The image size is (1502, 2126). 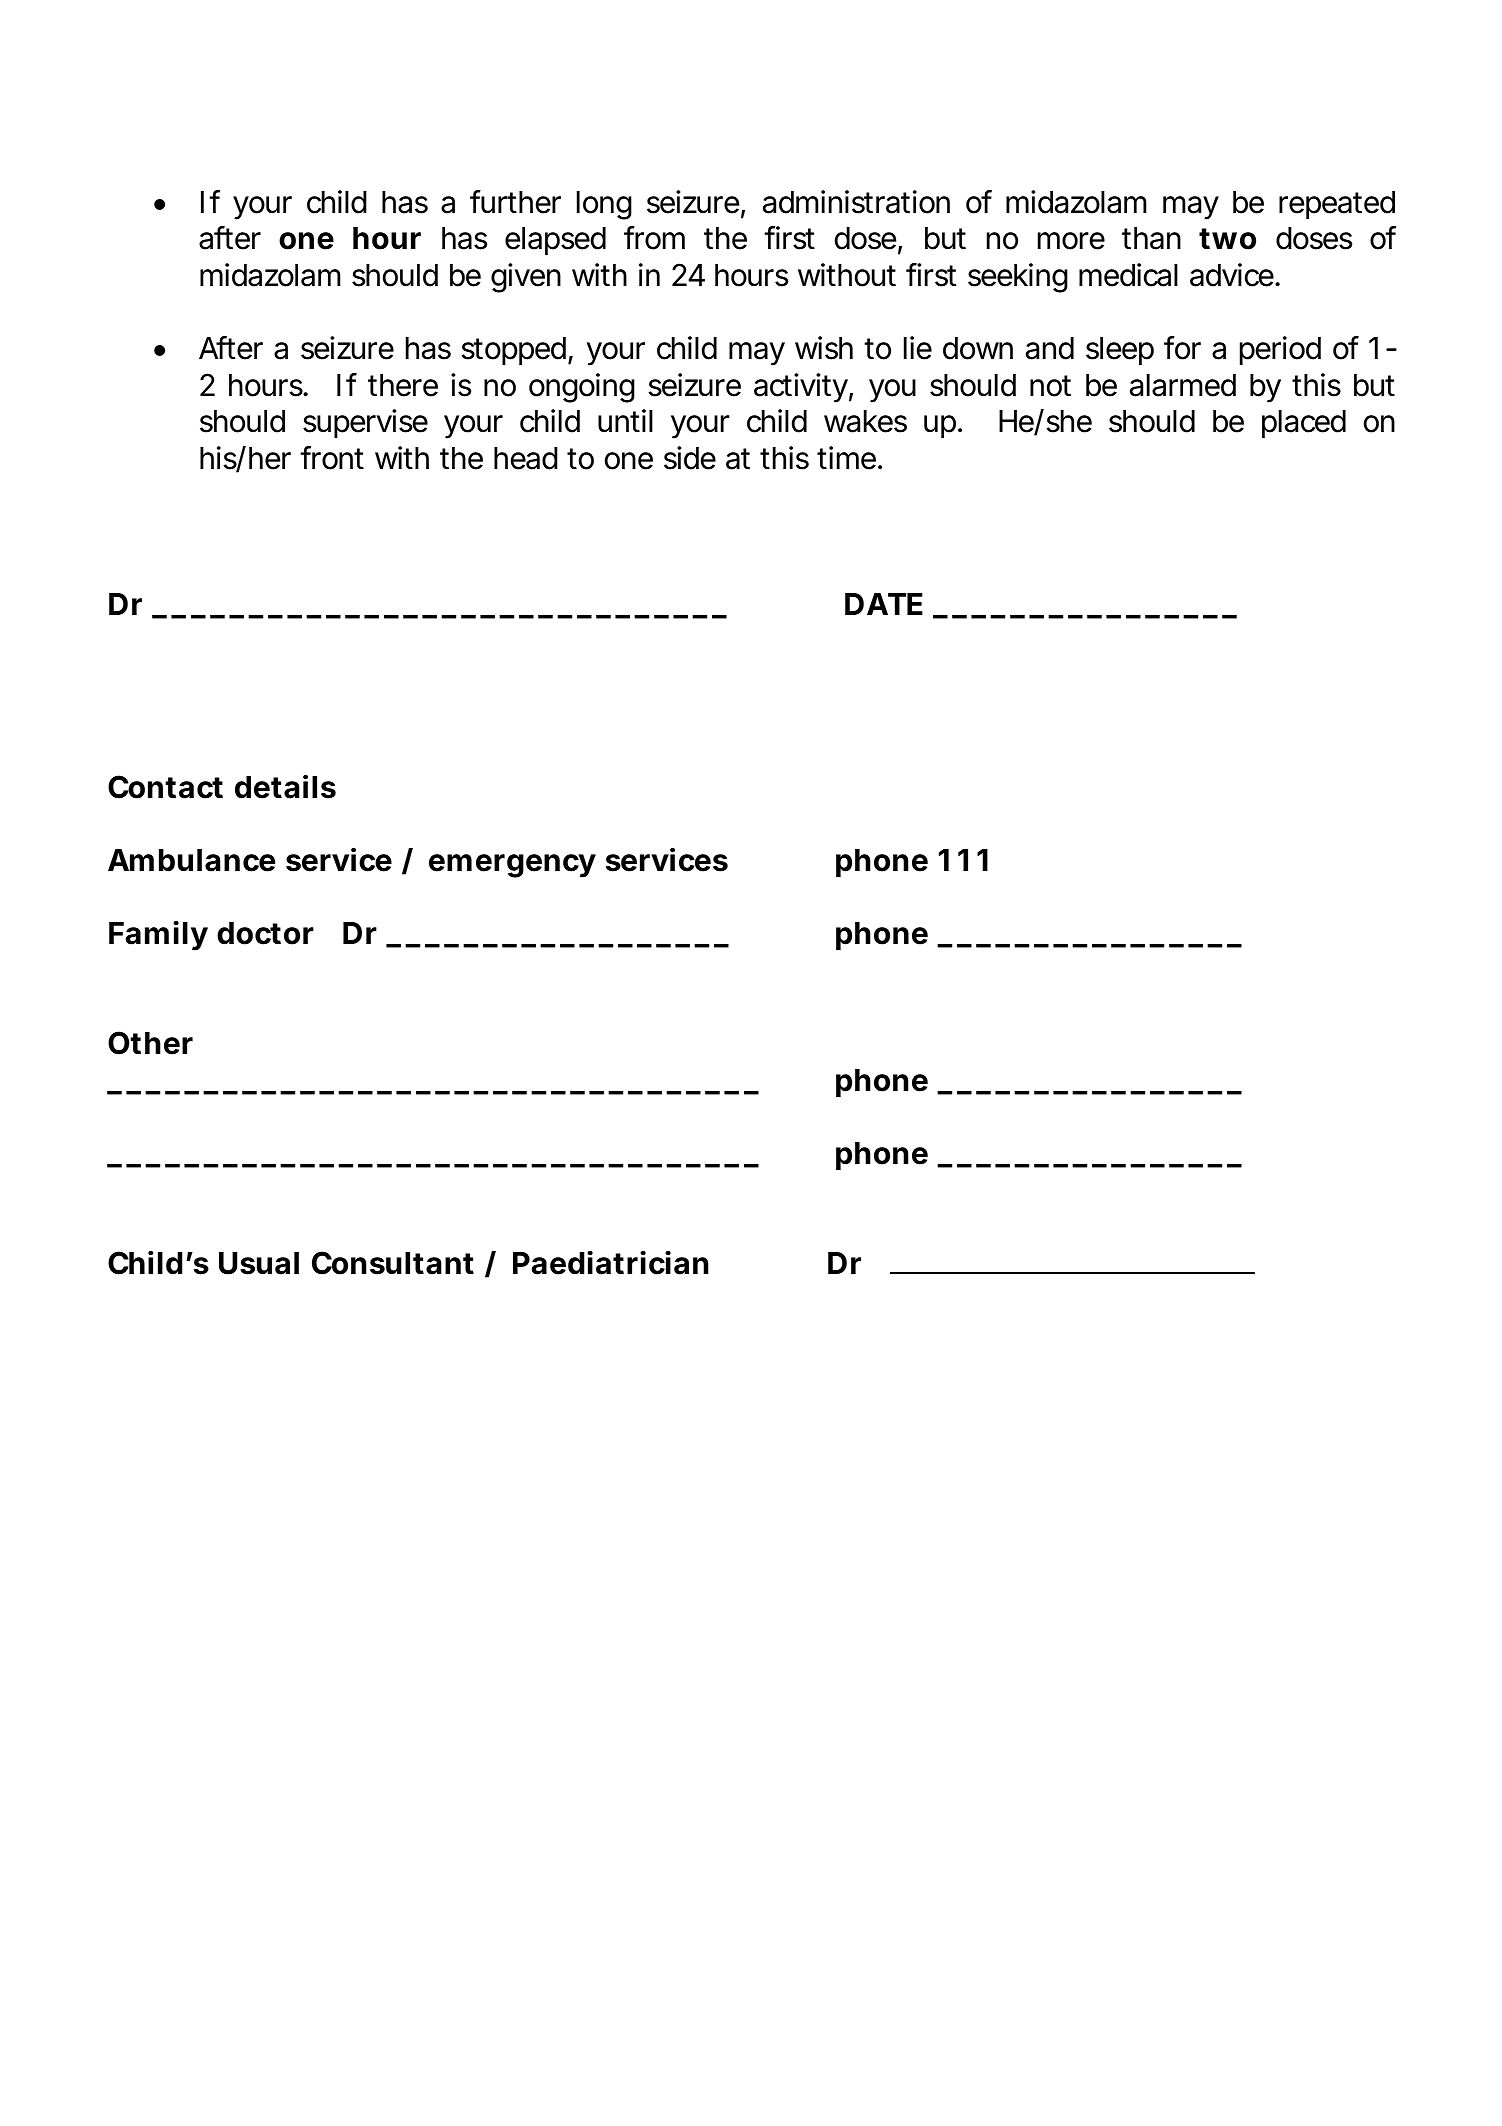 I want to click on front, so click(x=332, y=458).
